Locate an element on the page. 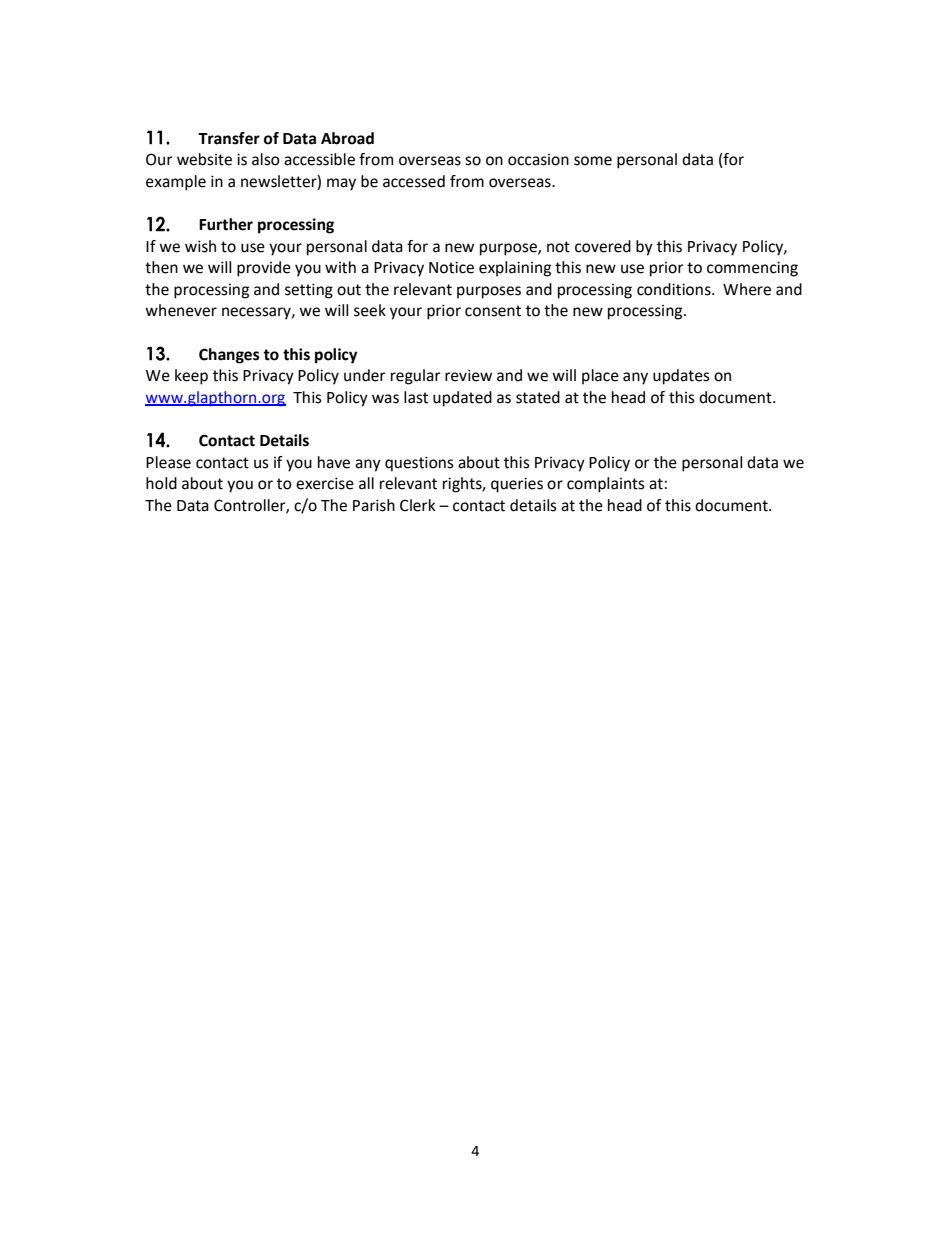  occasion is located at coordinates (538, 160).
